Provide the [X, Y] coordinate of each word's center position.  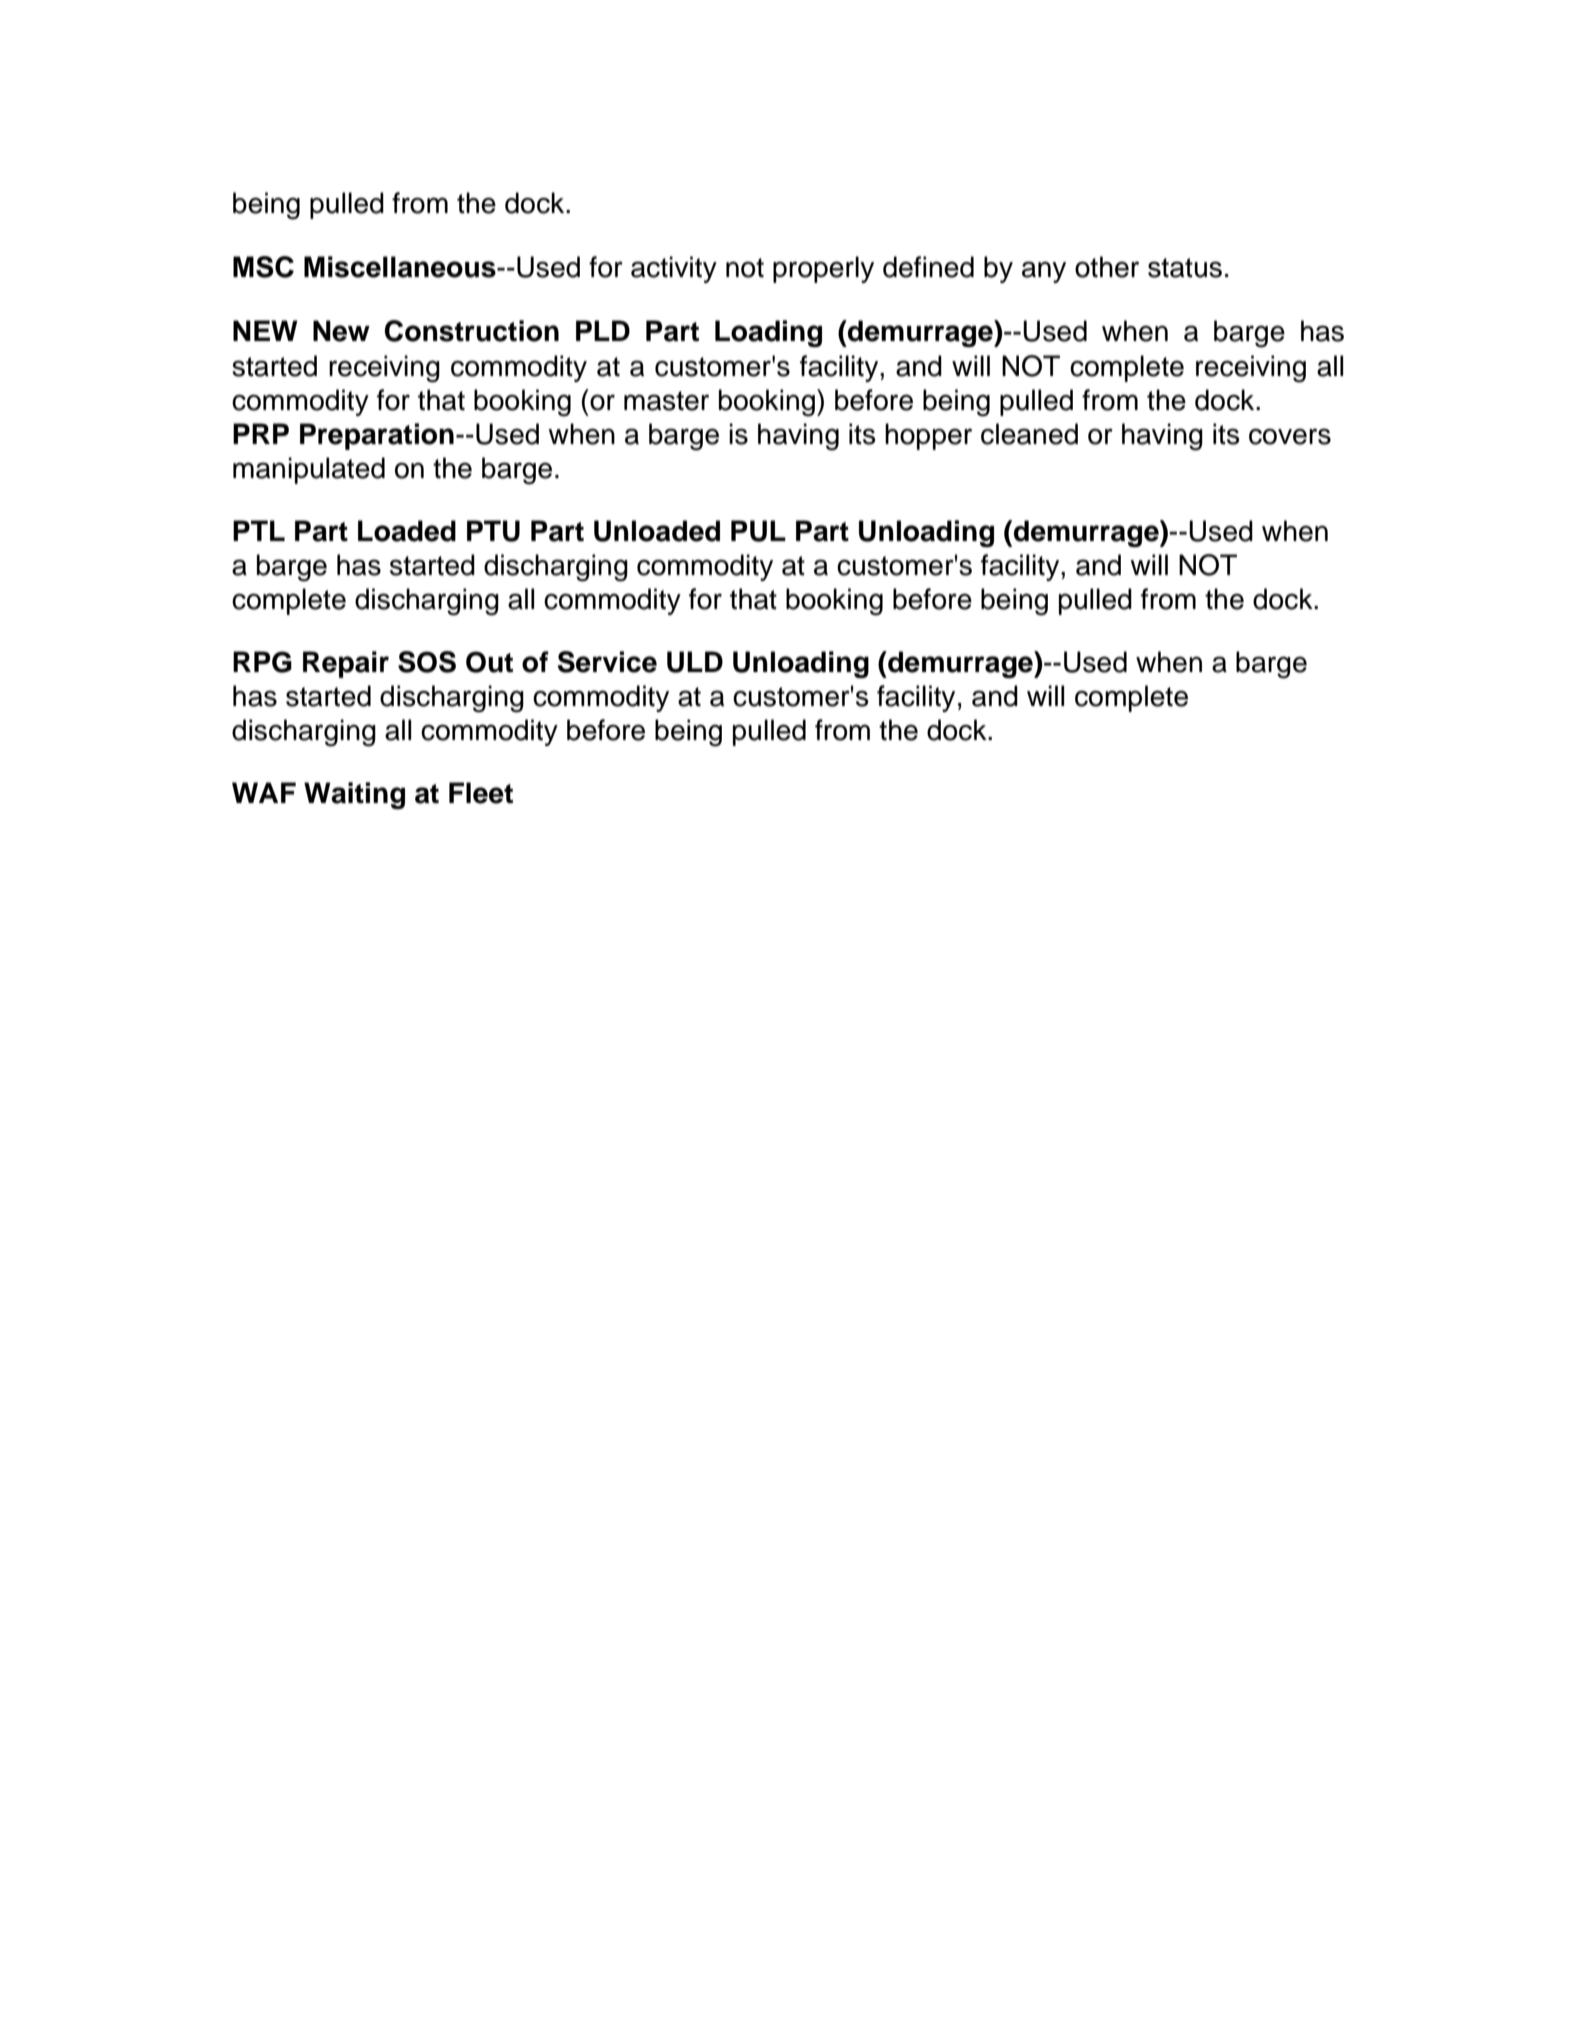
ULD [695, 662]
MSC [263, 267]
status [1185, 268]
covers [1290, 436]
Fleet [481, 793]
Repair [346, 664]
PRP [261, 433]
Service [607, 662]
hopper [928, 436]
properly [823, 269]
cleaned [1029, 434]
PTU [493, 531]
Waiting [354, 795]
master [666, 401]
